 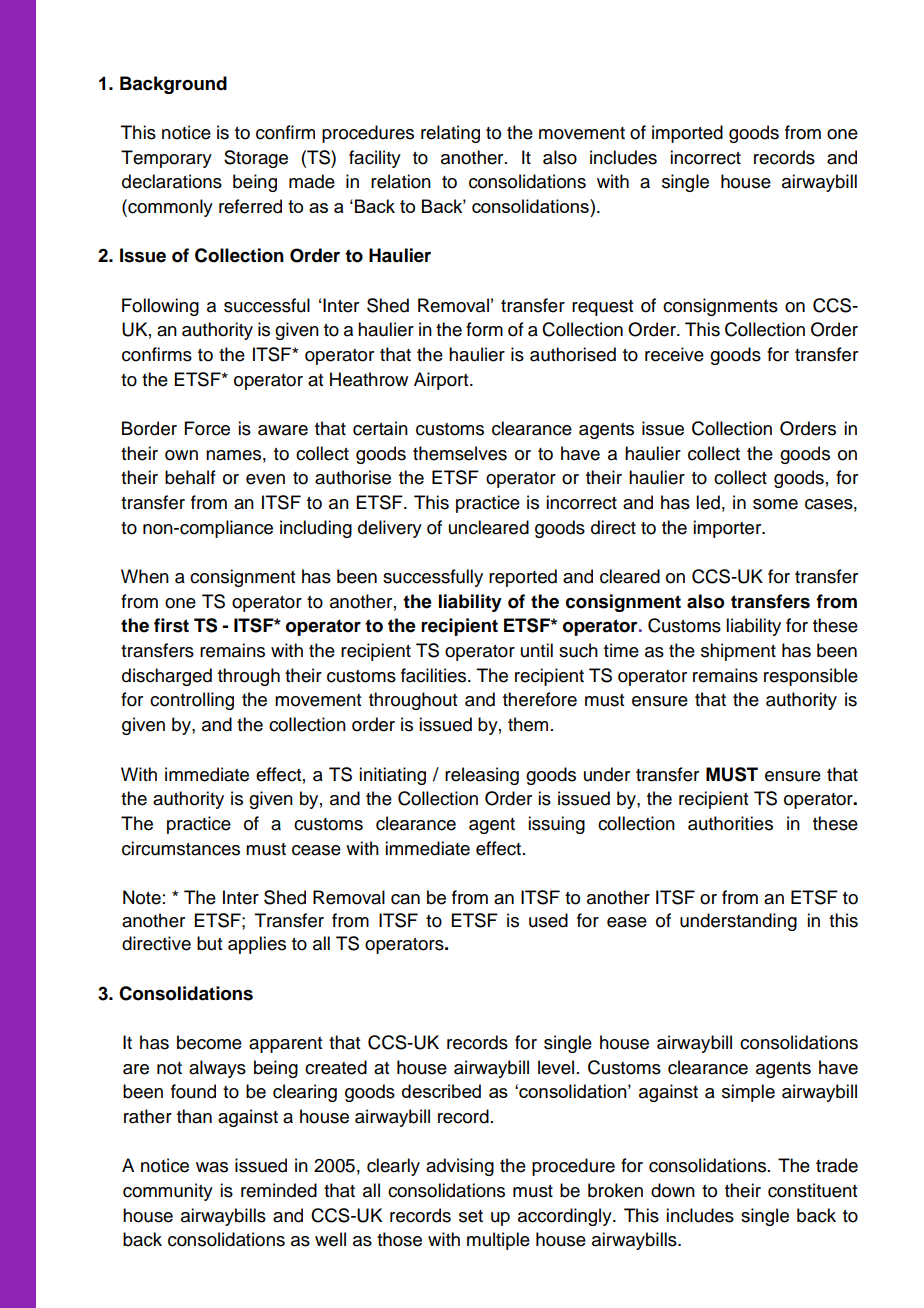 What do you see at coordinates (812, 1190) in the screenshot?
I see `constituent` at bounding box center [812, 1190].
